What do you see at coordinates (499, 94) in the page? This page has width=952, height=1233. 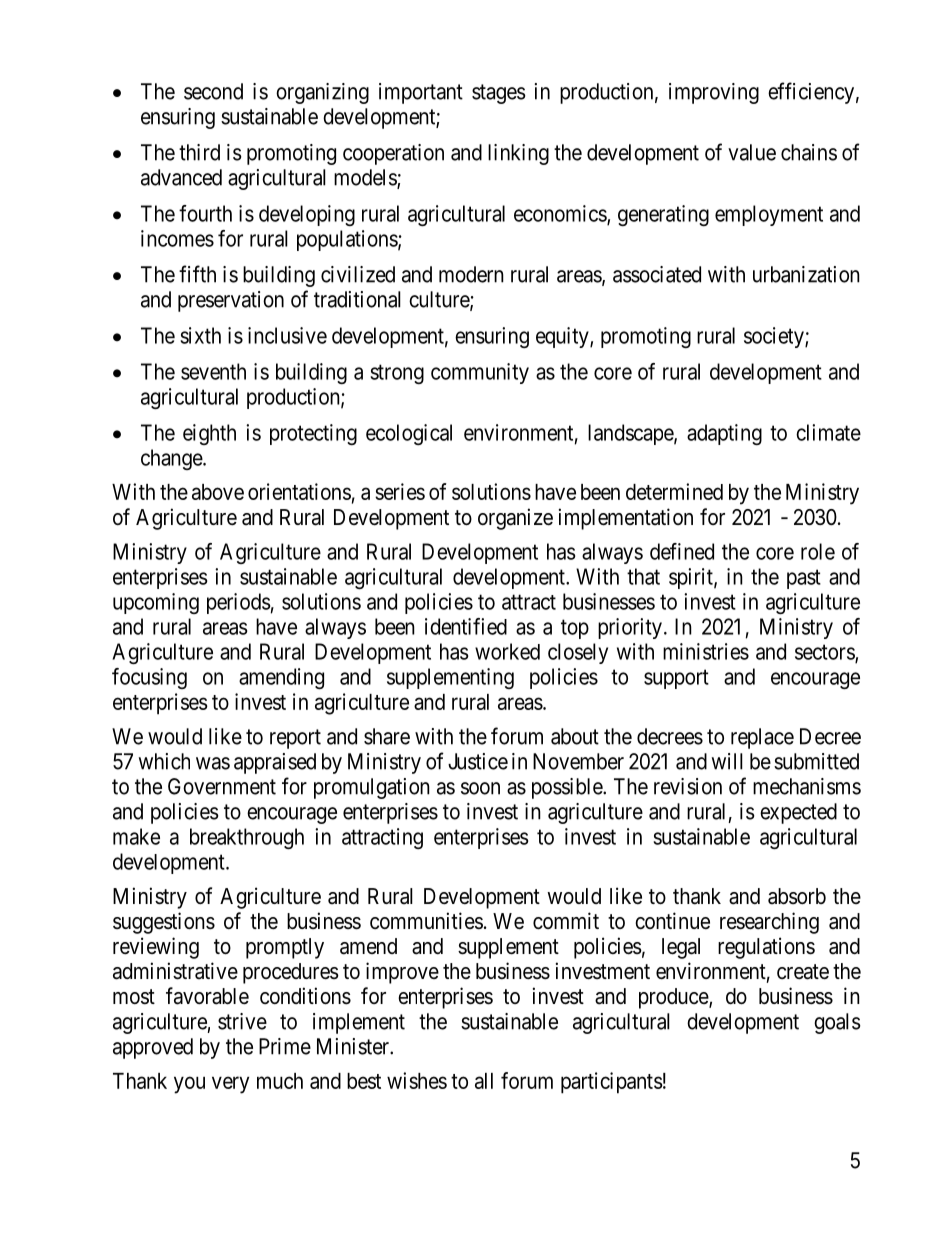 I see `stages` at bounding box center [499, 94].
